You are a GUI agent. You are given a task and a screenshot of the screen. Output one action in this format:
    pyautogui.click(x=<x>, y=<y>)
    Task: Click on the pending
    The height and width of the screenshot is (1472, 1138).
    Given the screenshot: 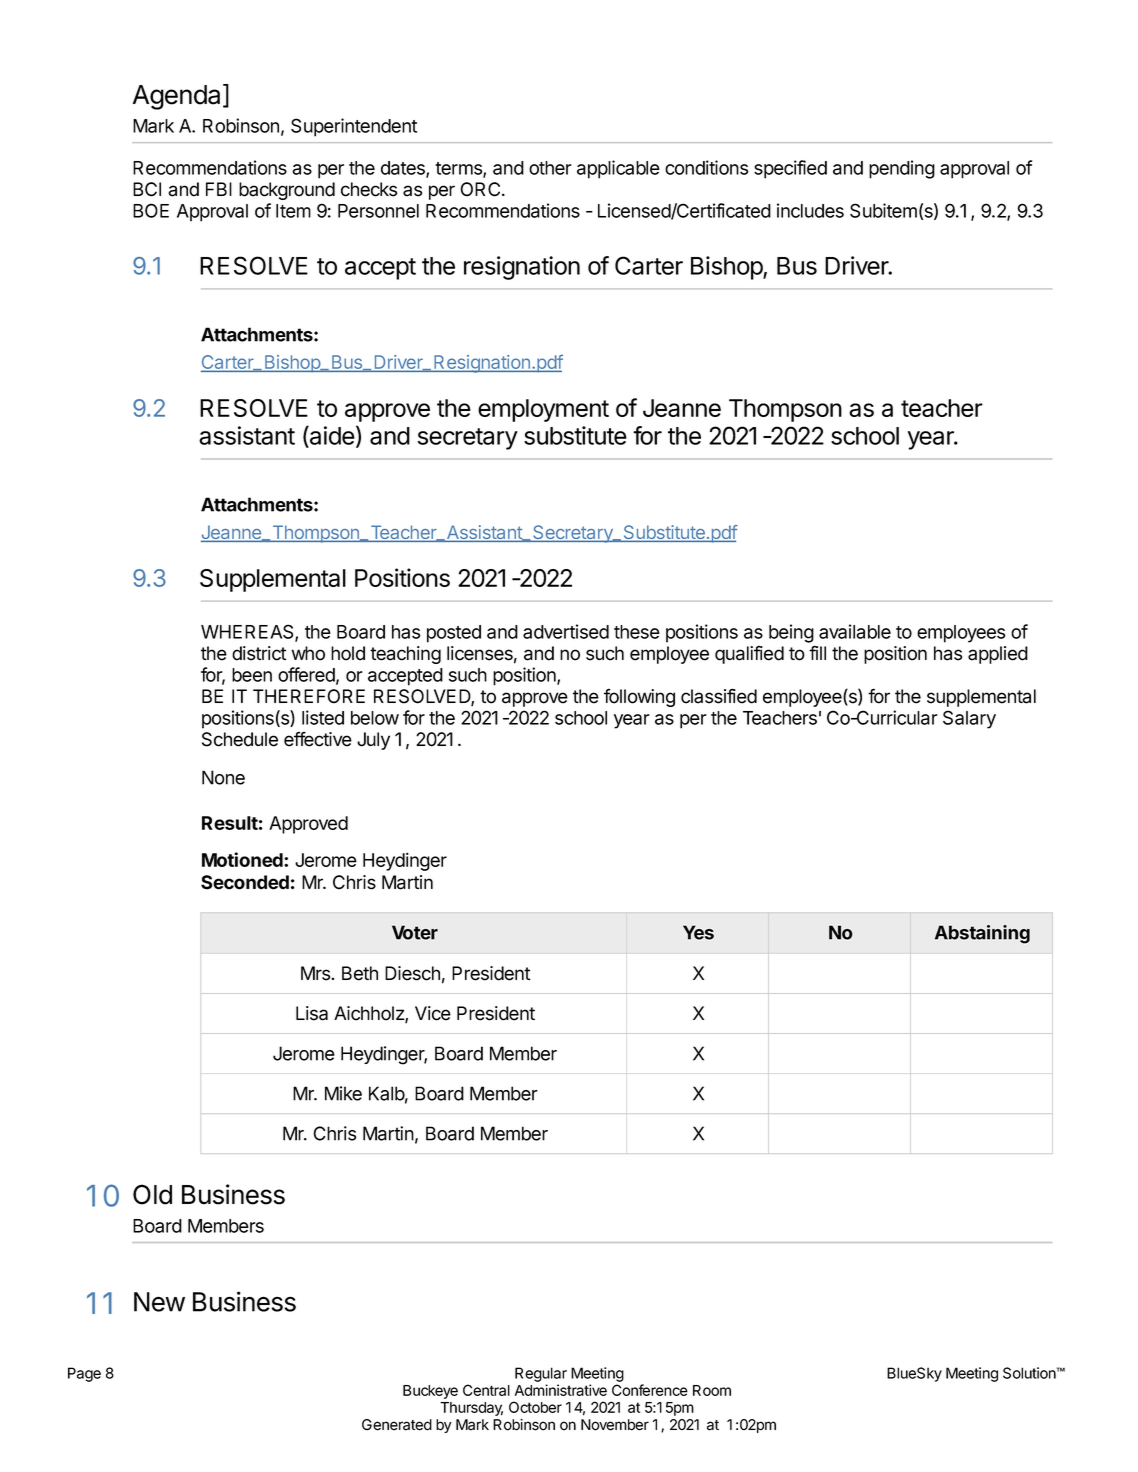 What is the action you would take?
    pyautogui.click(x=902, y=169)
